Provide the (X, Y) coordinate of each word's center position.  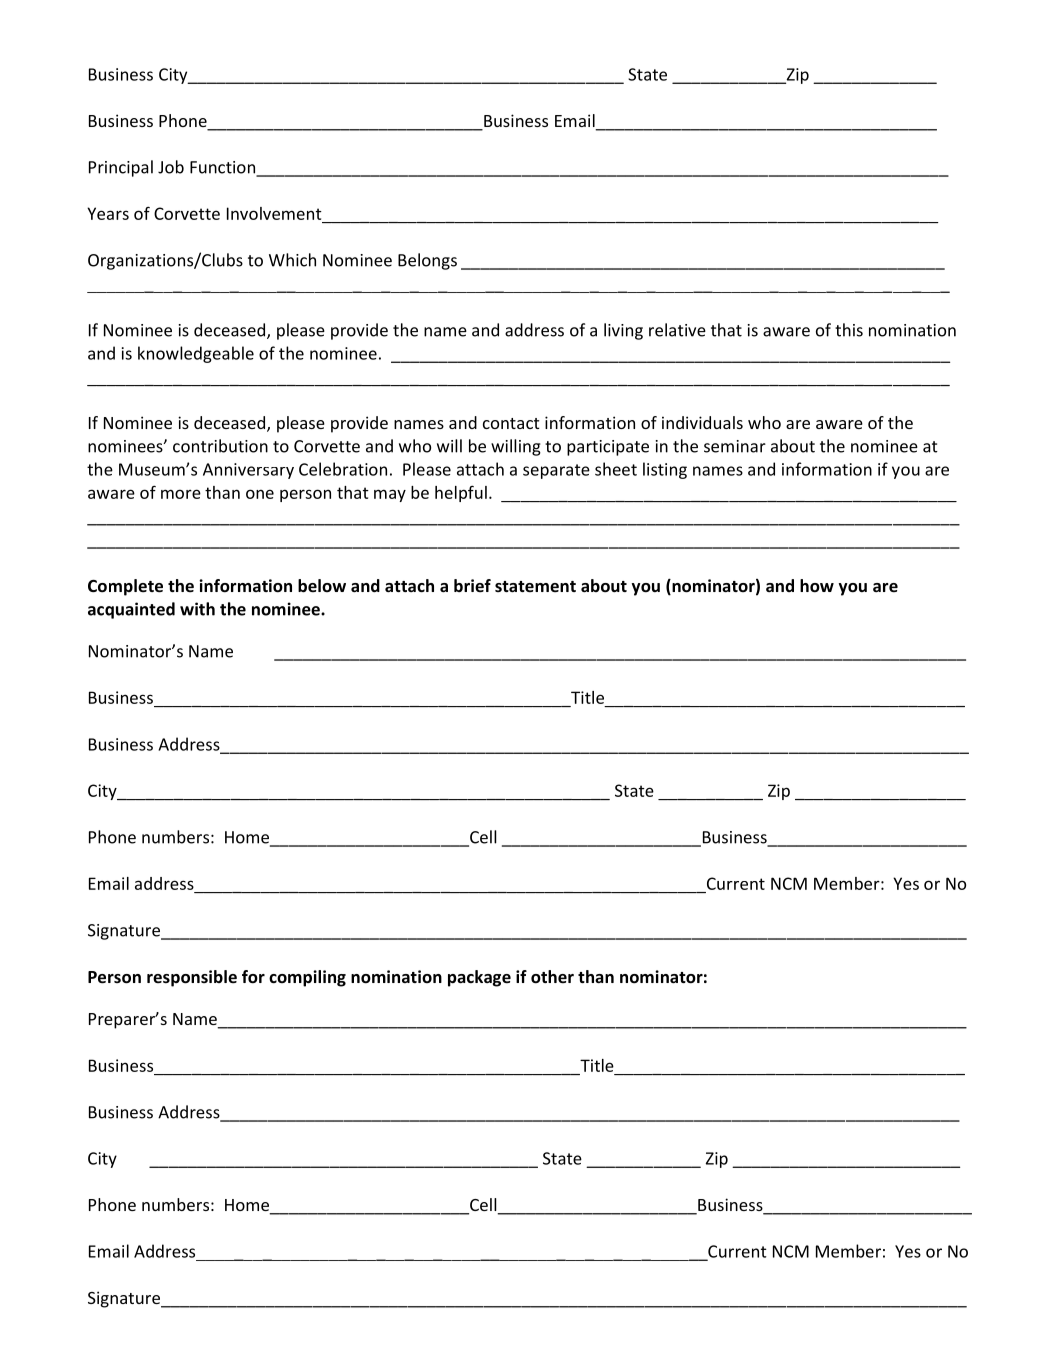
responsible (192, 978)
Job (171, 167)
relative (677, 330)
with (197, 609)
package (479, 978)
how (817, 586)
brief (472, 586)
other (552, 977)
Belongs (427, 261)
